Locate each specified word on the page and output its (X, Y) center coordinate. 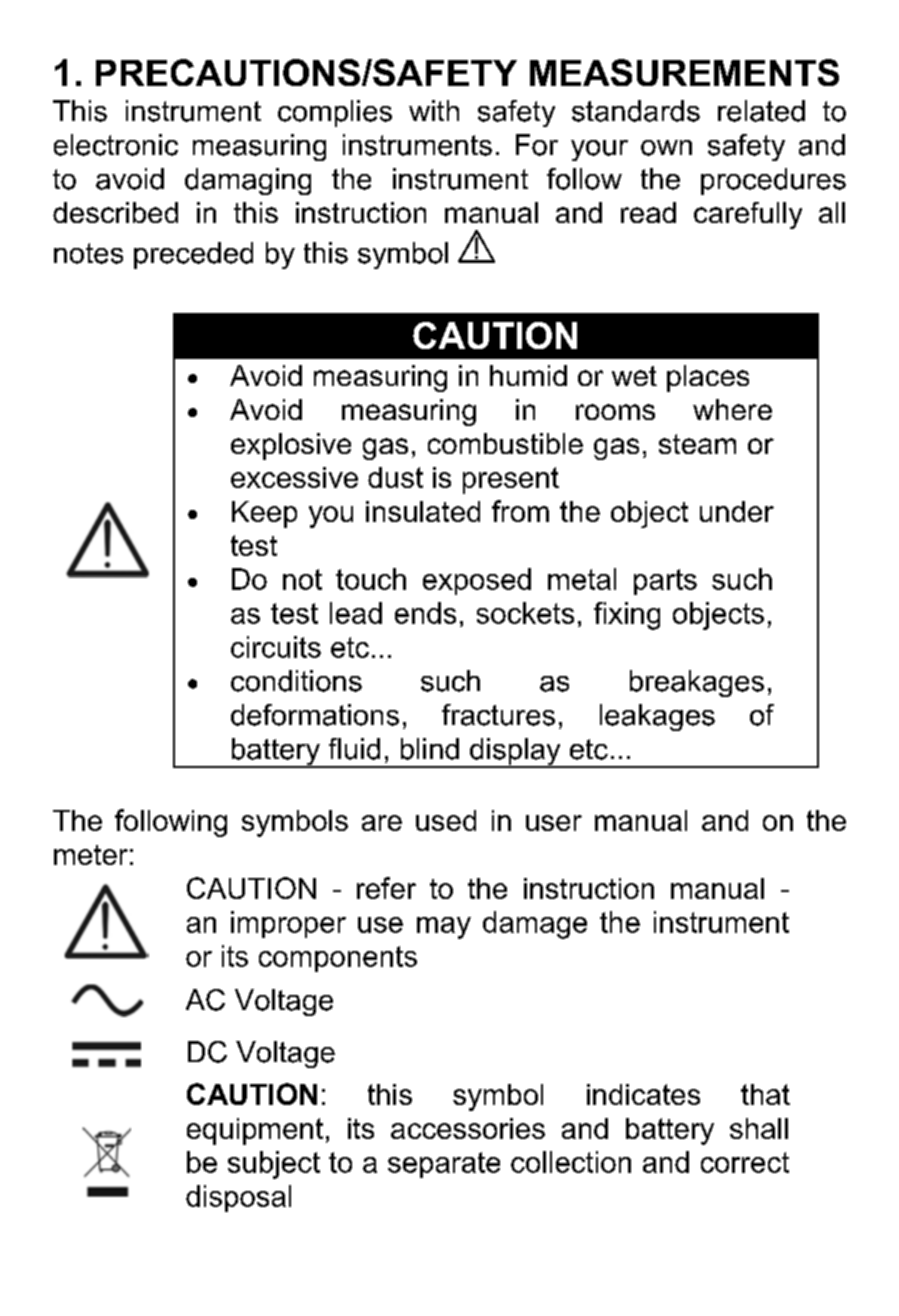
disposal (238, 1198)
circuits (276, 647)
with (434, 110)
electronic (116, 145)
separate (444, 1165)
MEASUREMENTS (684, 72)
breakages (697, 683)
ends (425, 613)
